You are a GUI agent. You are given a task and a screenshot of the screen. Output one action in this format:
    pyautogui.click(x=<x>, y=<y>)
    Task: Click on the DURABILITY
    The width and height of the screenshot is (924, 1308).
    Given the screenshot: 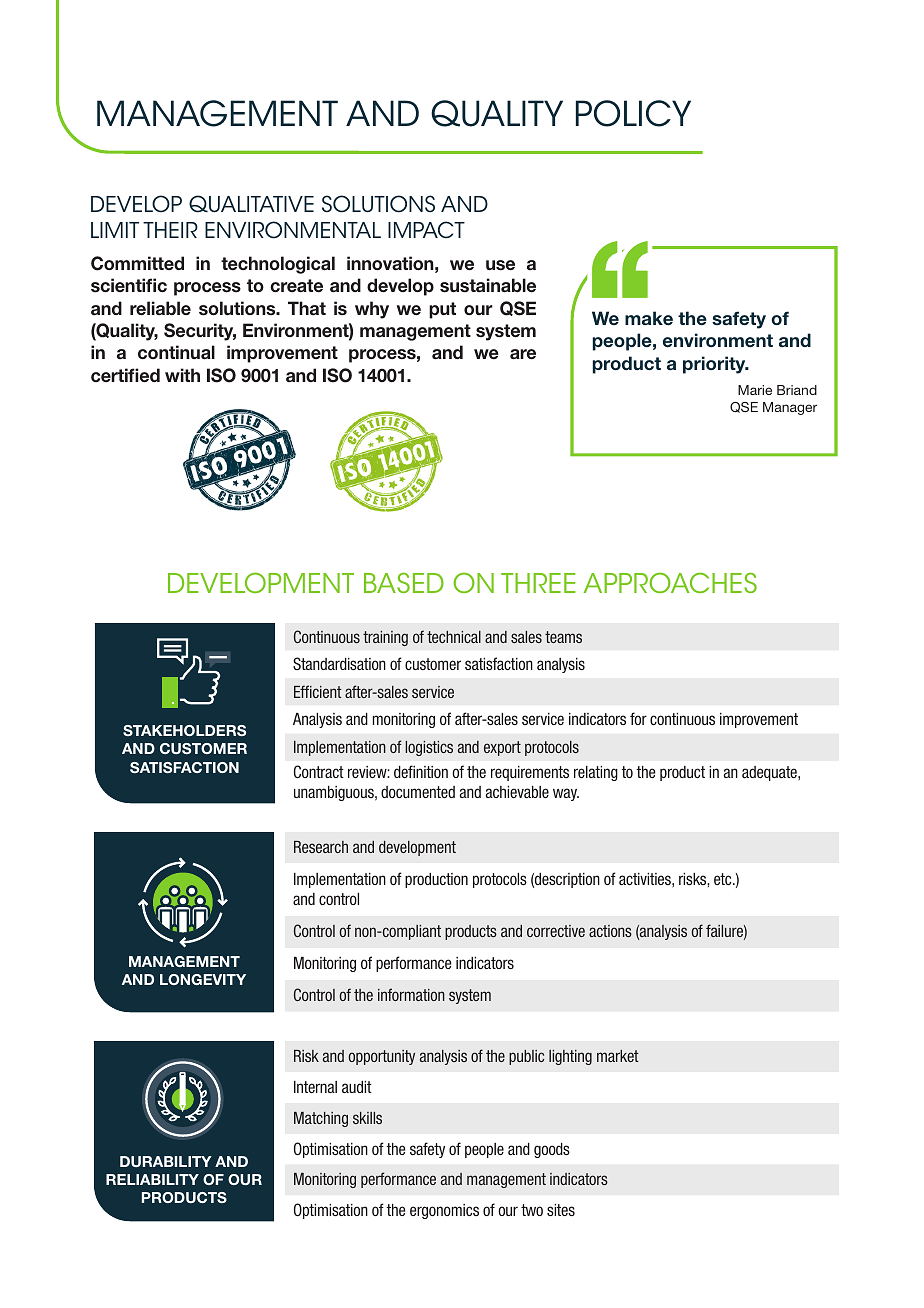 What is the action you would take?
    pyautogui.click(x=166, y=1161)
